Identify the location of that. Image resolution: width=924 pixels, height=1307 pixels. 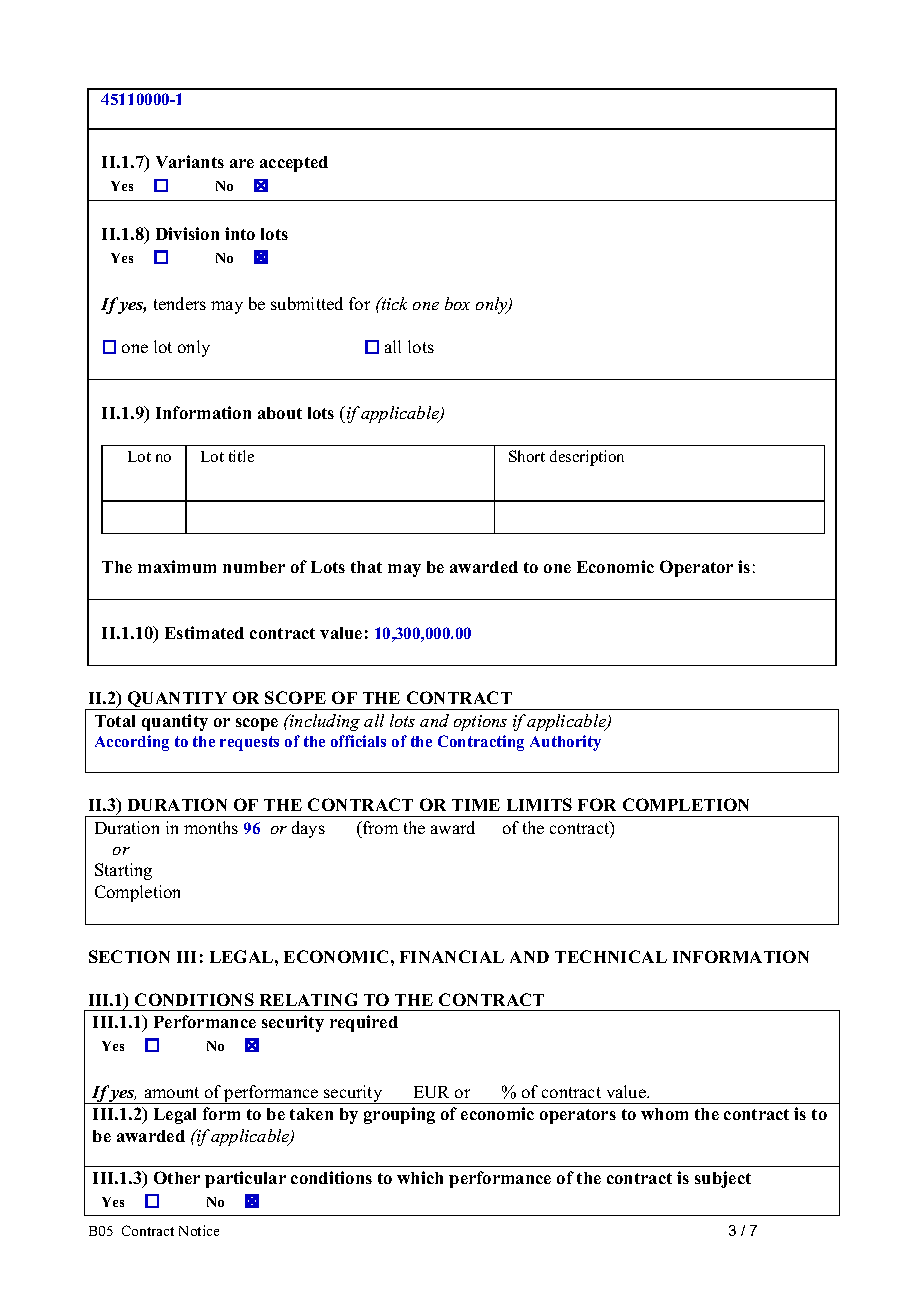
(366, 567).
